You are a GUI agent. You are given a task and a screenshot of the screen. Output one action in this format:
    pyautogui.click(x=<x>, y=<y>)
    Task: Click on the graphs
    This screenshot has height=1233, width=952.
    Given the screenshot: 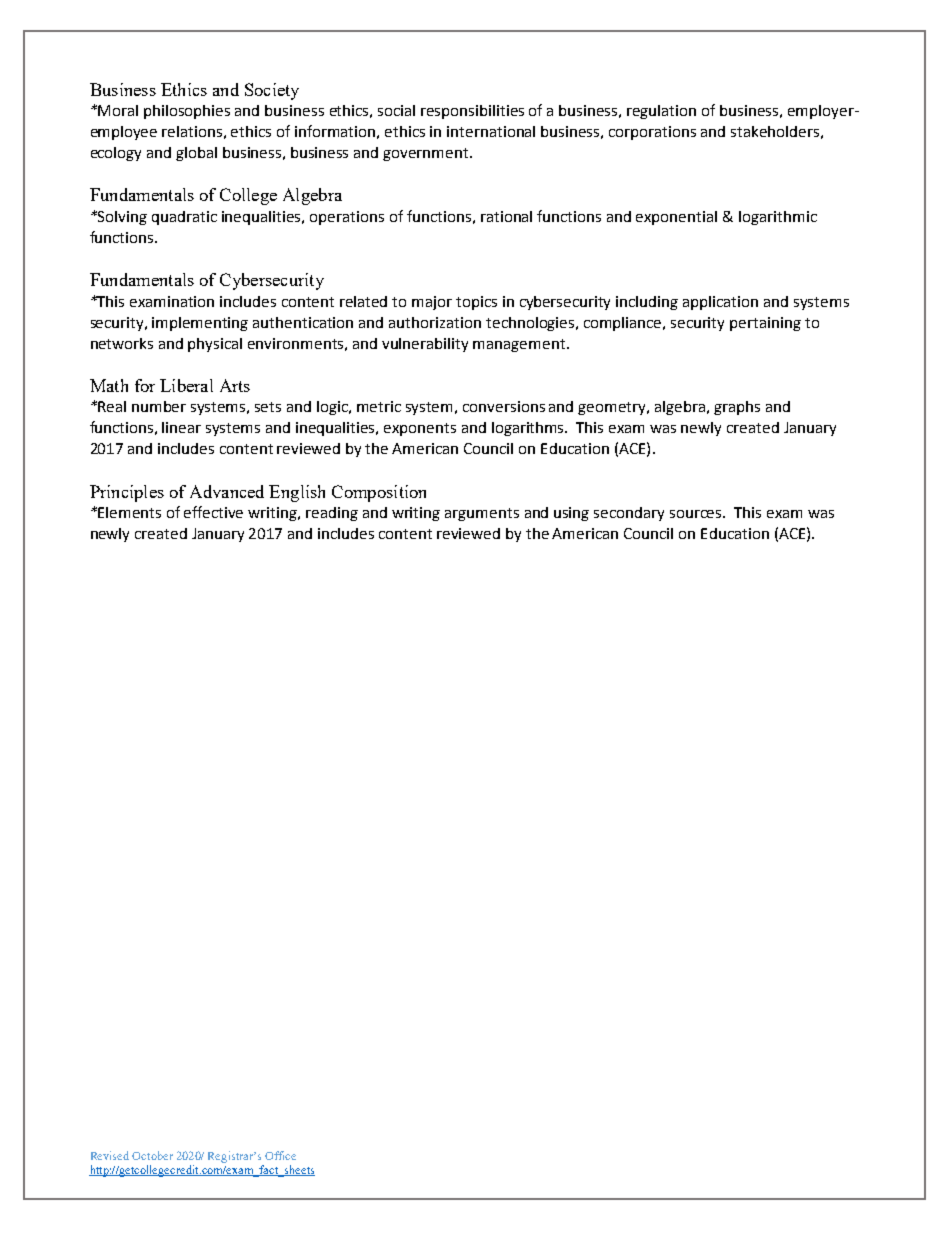 What is the action you would take?
    pyautogui.click(x=737, y=408)
